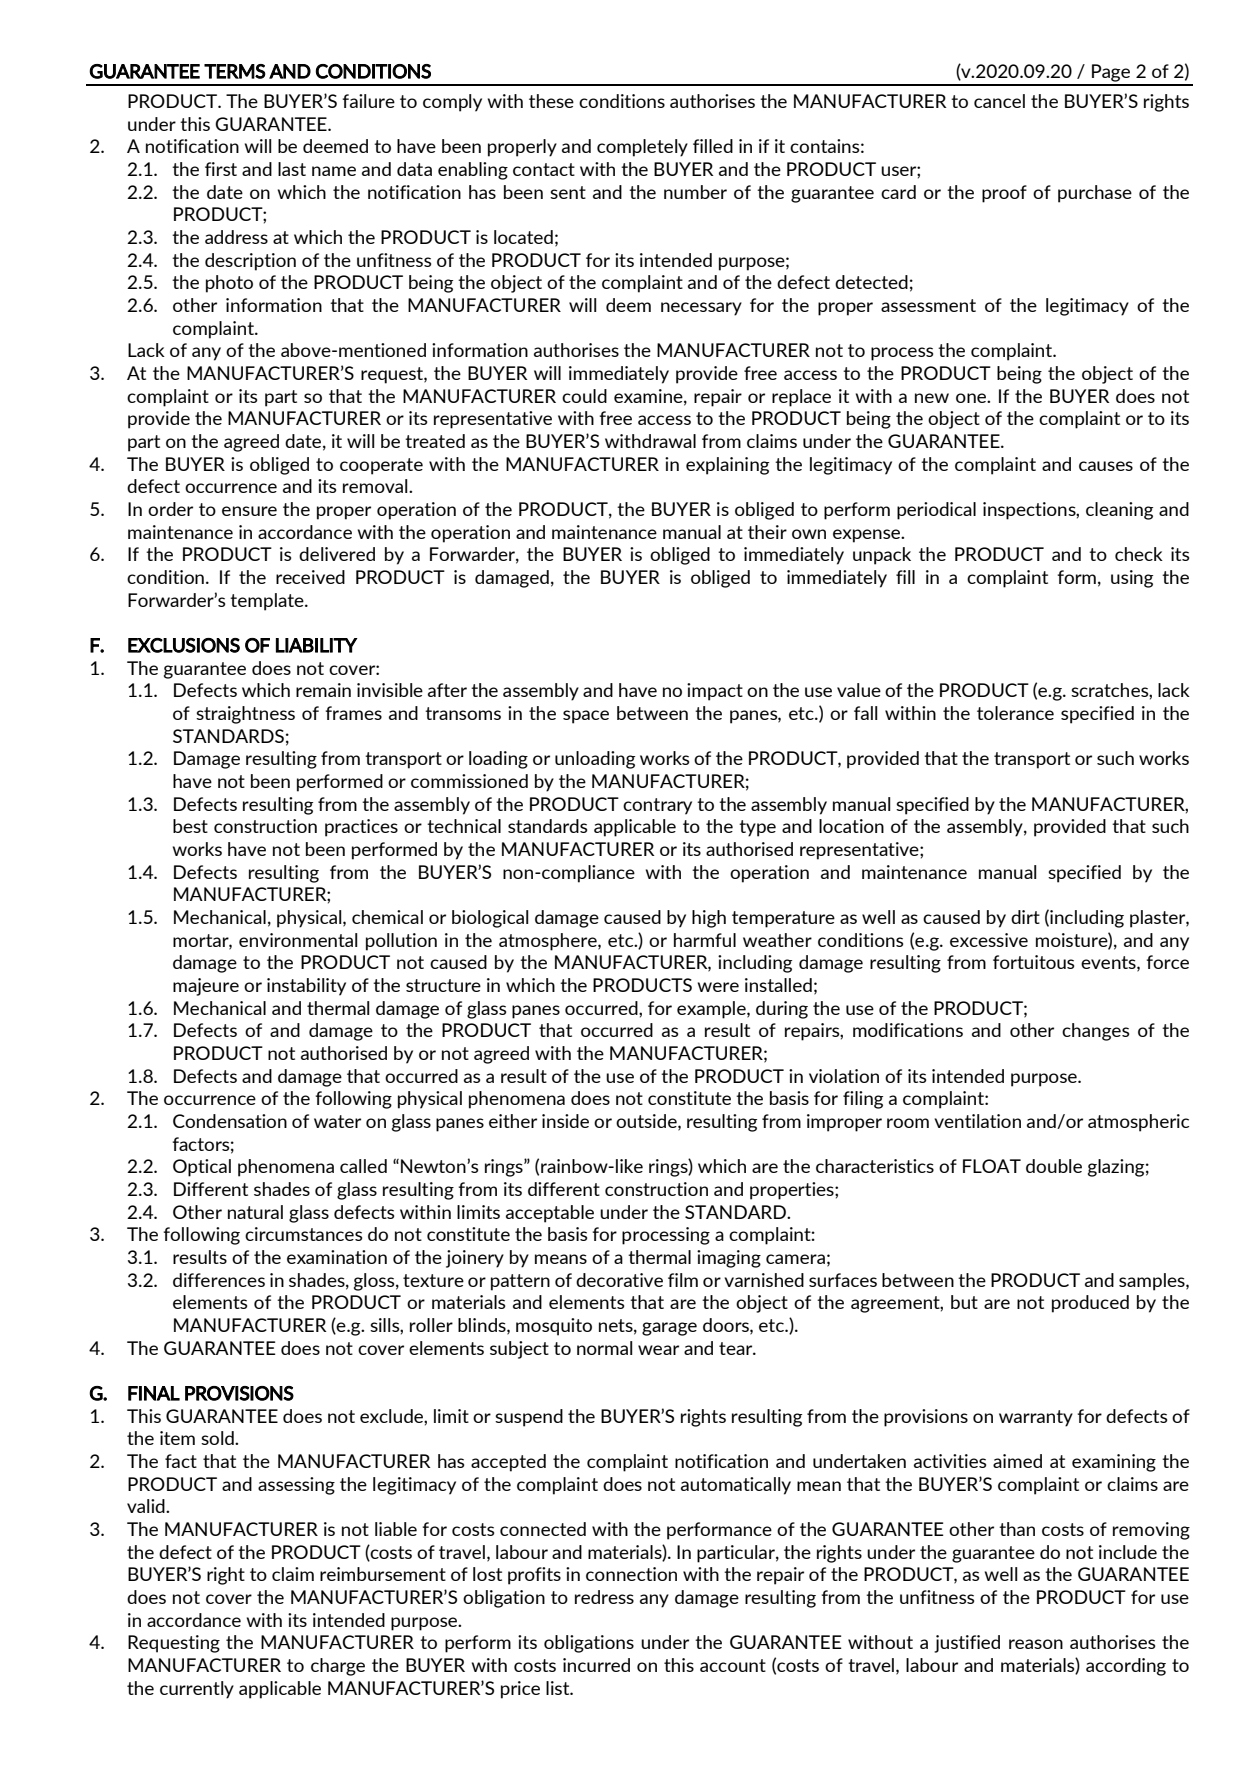  What do you see at coordinates (715, 692) in the screenshot?
I see `impact` at bounding box center [715, 692].
